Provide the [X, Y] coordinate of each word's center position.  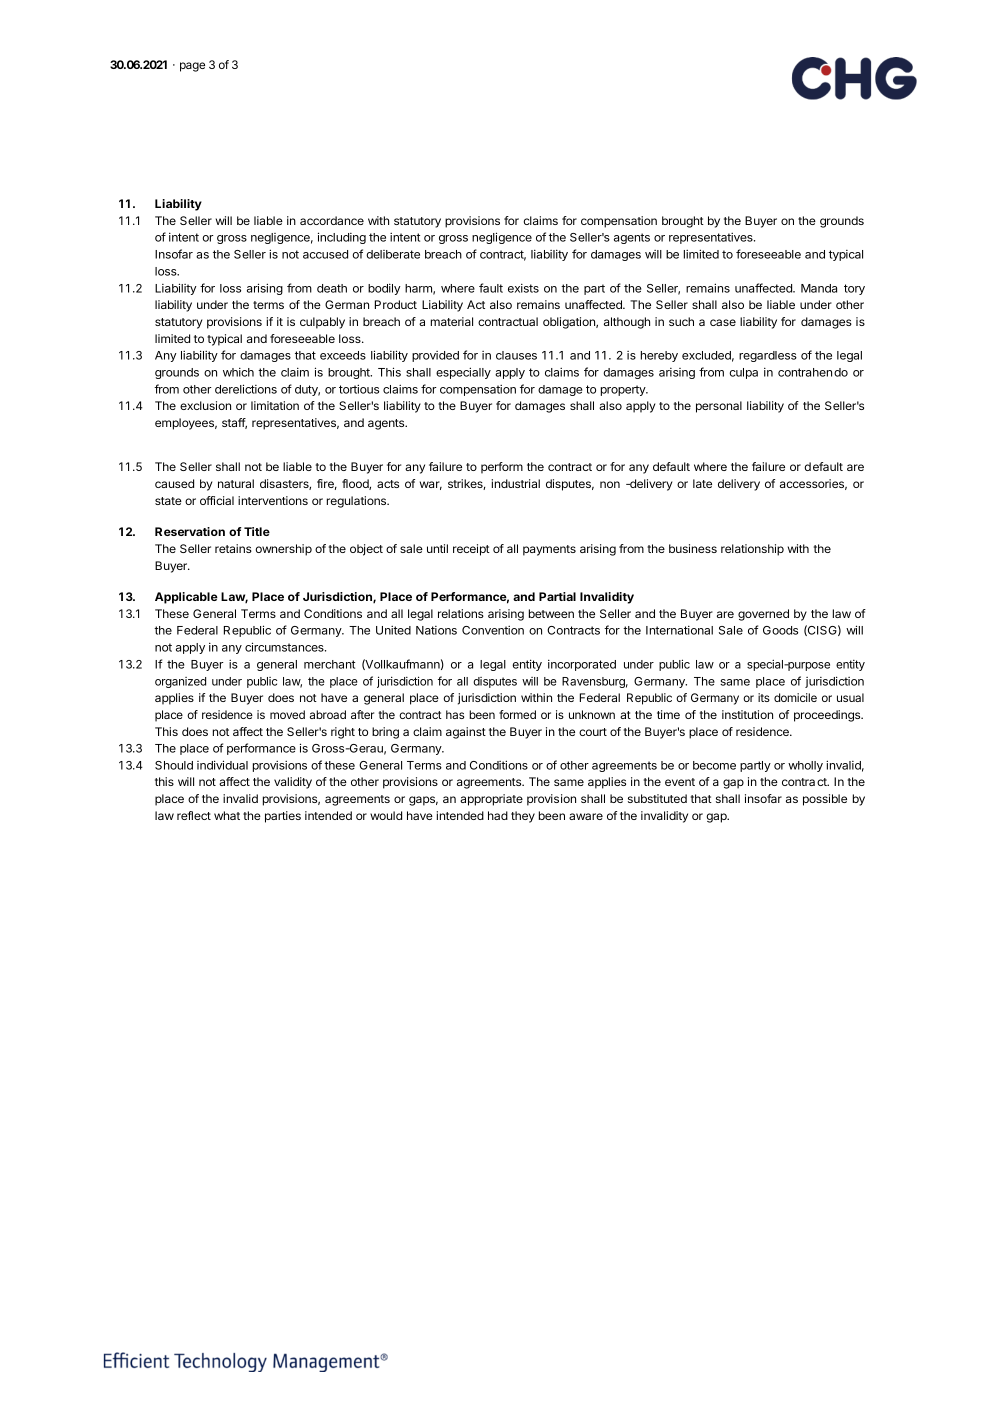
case [723, 322]
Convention [493, 630]
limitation [275, 405]
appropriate [491, 800]
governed [763, 615]
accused [325, 254]
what [227, 815]
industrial [515, 483]
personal [719, 407]
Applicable [186, 598]
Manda [819, 288]
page [192, 67]
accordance [332, 220]
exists [523, 288]
